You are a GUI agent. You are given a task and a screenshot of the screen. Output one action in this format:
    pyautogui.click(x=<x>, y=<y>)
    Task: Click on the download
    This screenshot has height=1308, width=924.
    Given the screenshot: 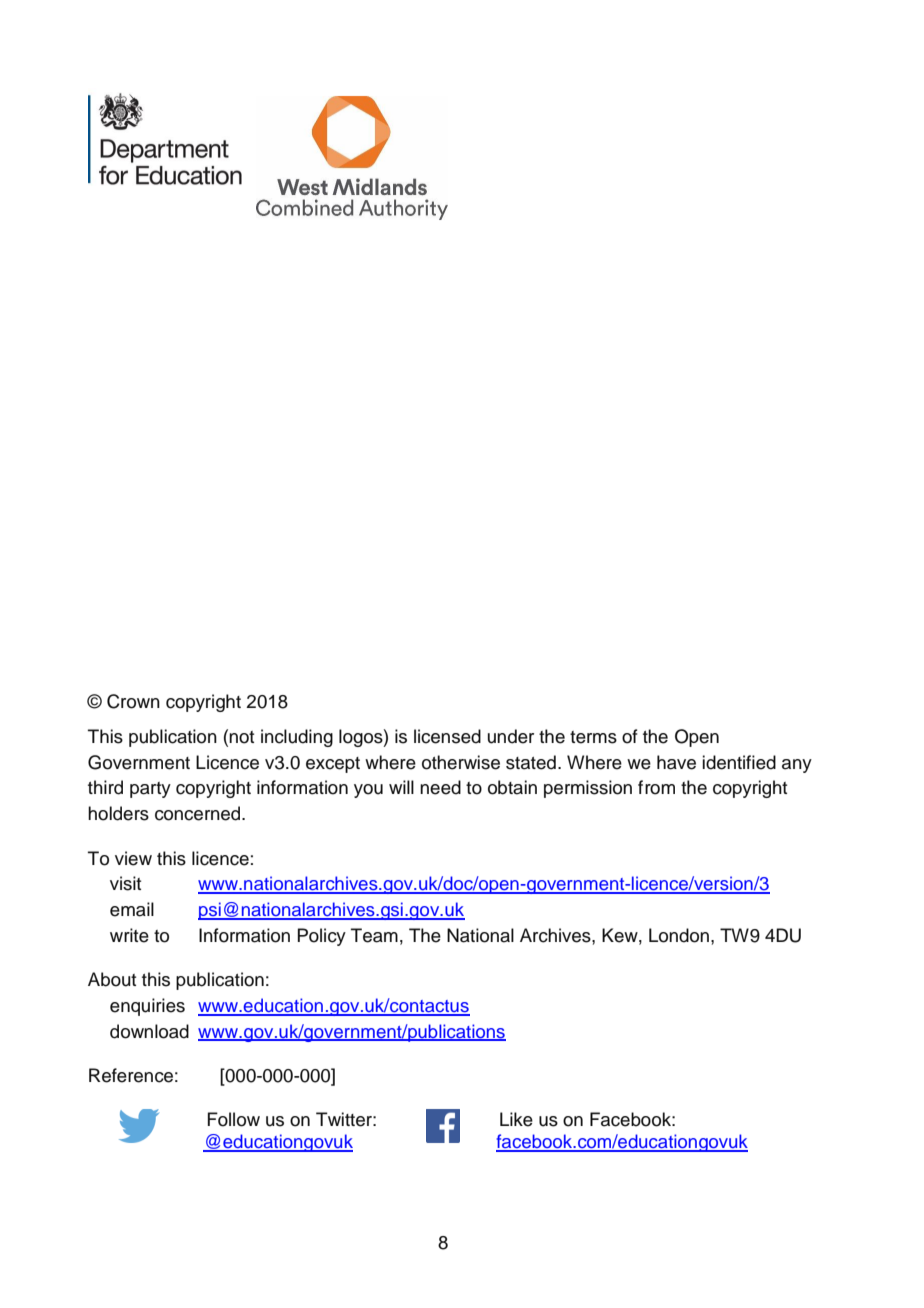 What is the action you would take?
    pyautogui.click(x=149, y=1031)
